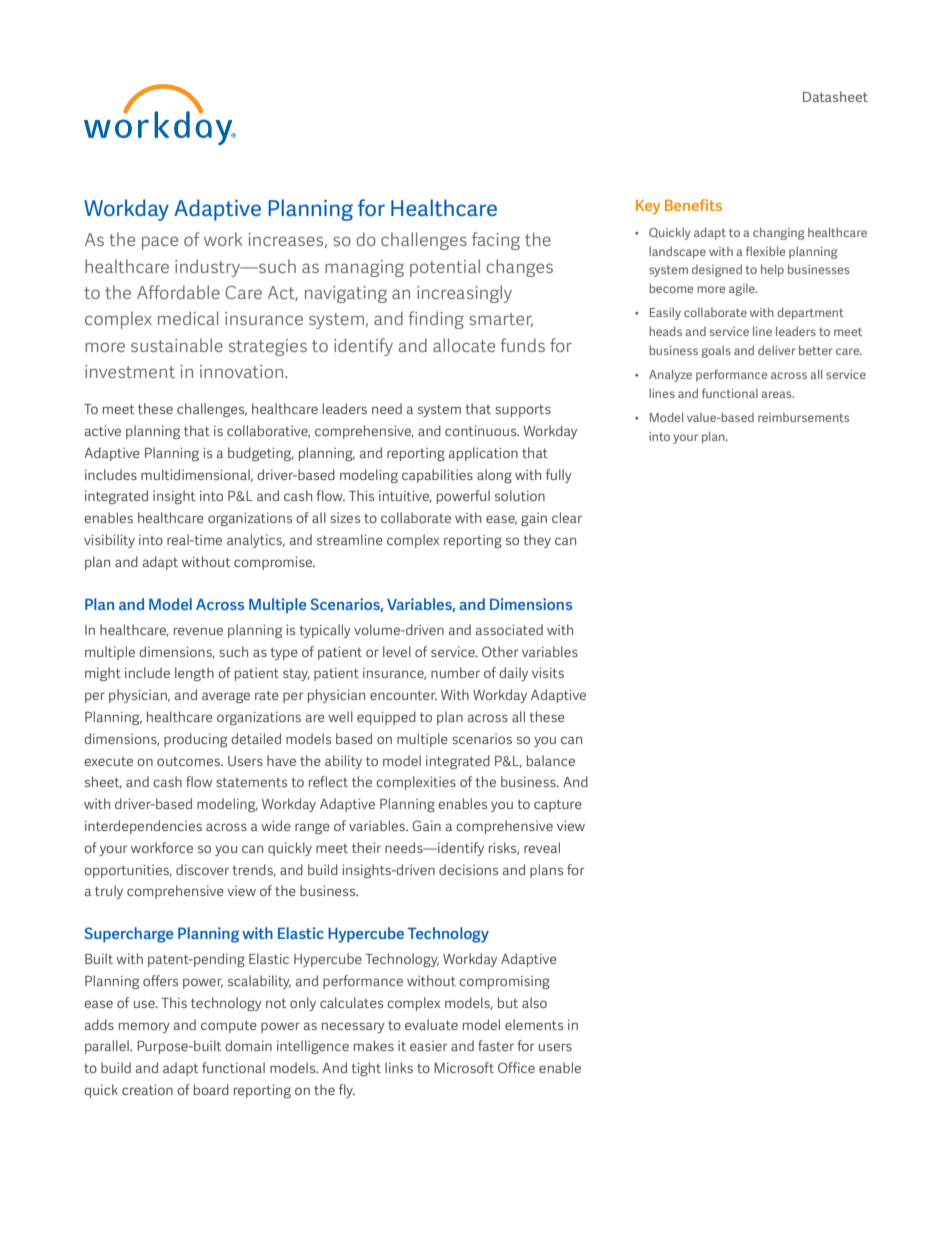  What do you see at coordinates (534, 1024) in the document?
I see `elements` at bounding box center [534, 1024].
